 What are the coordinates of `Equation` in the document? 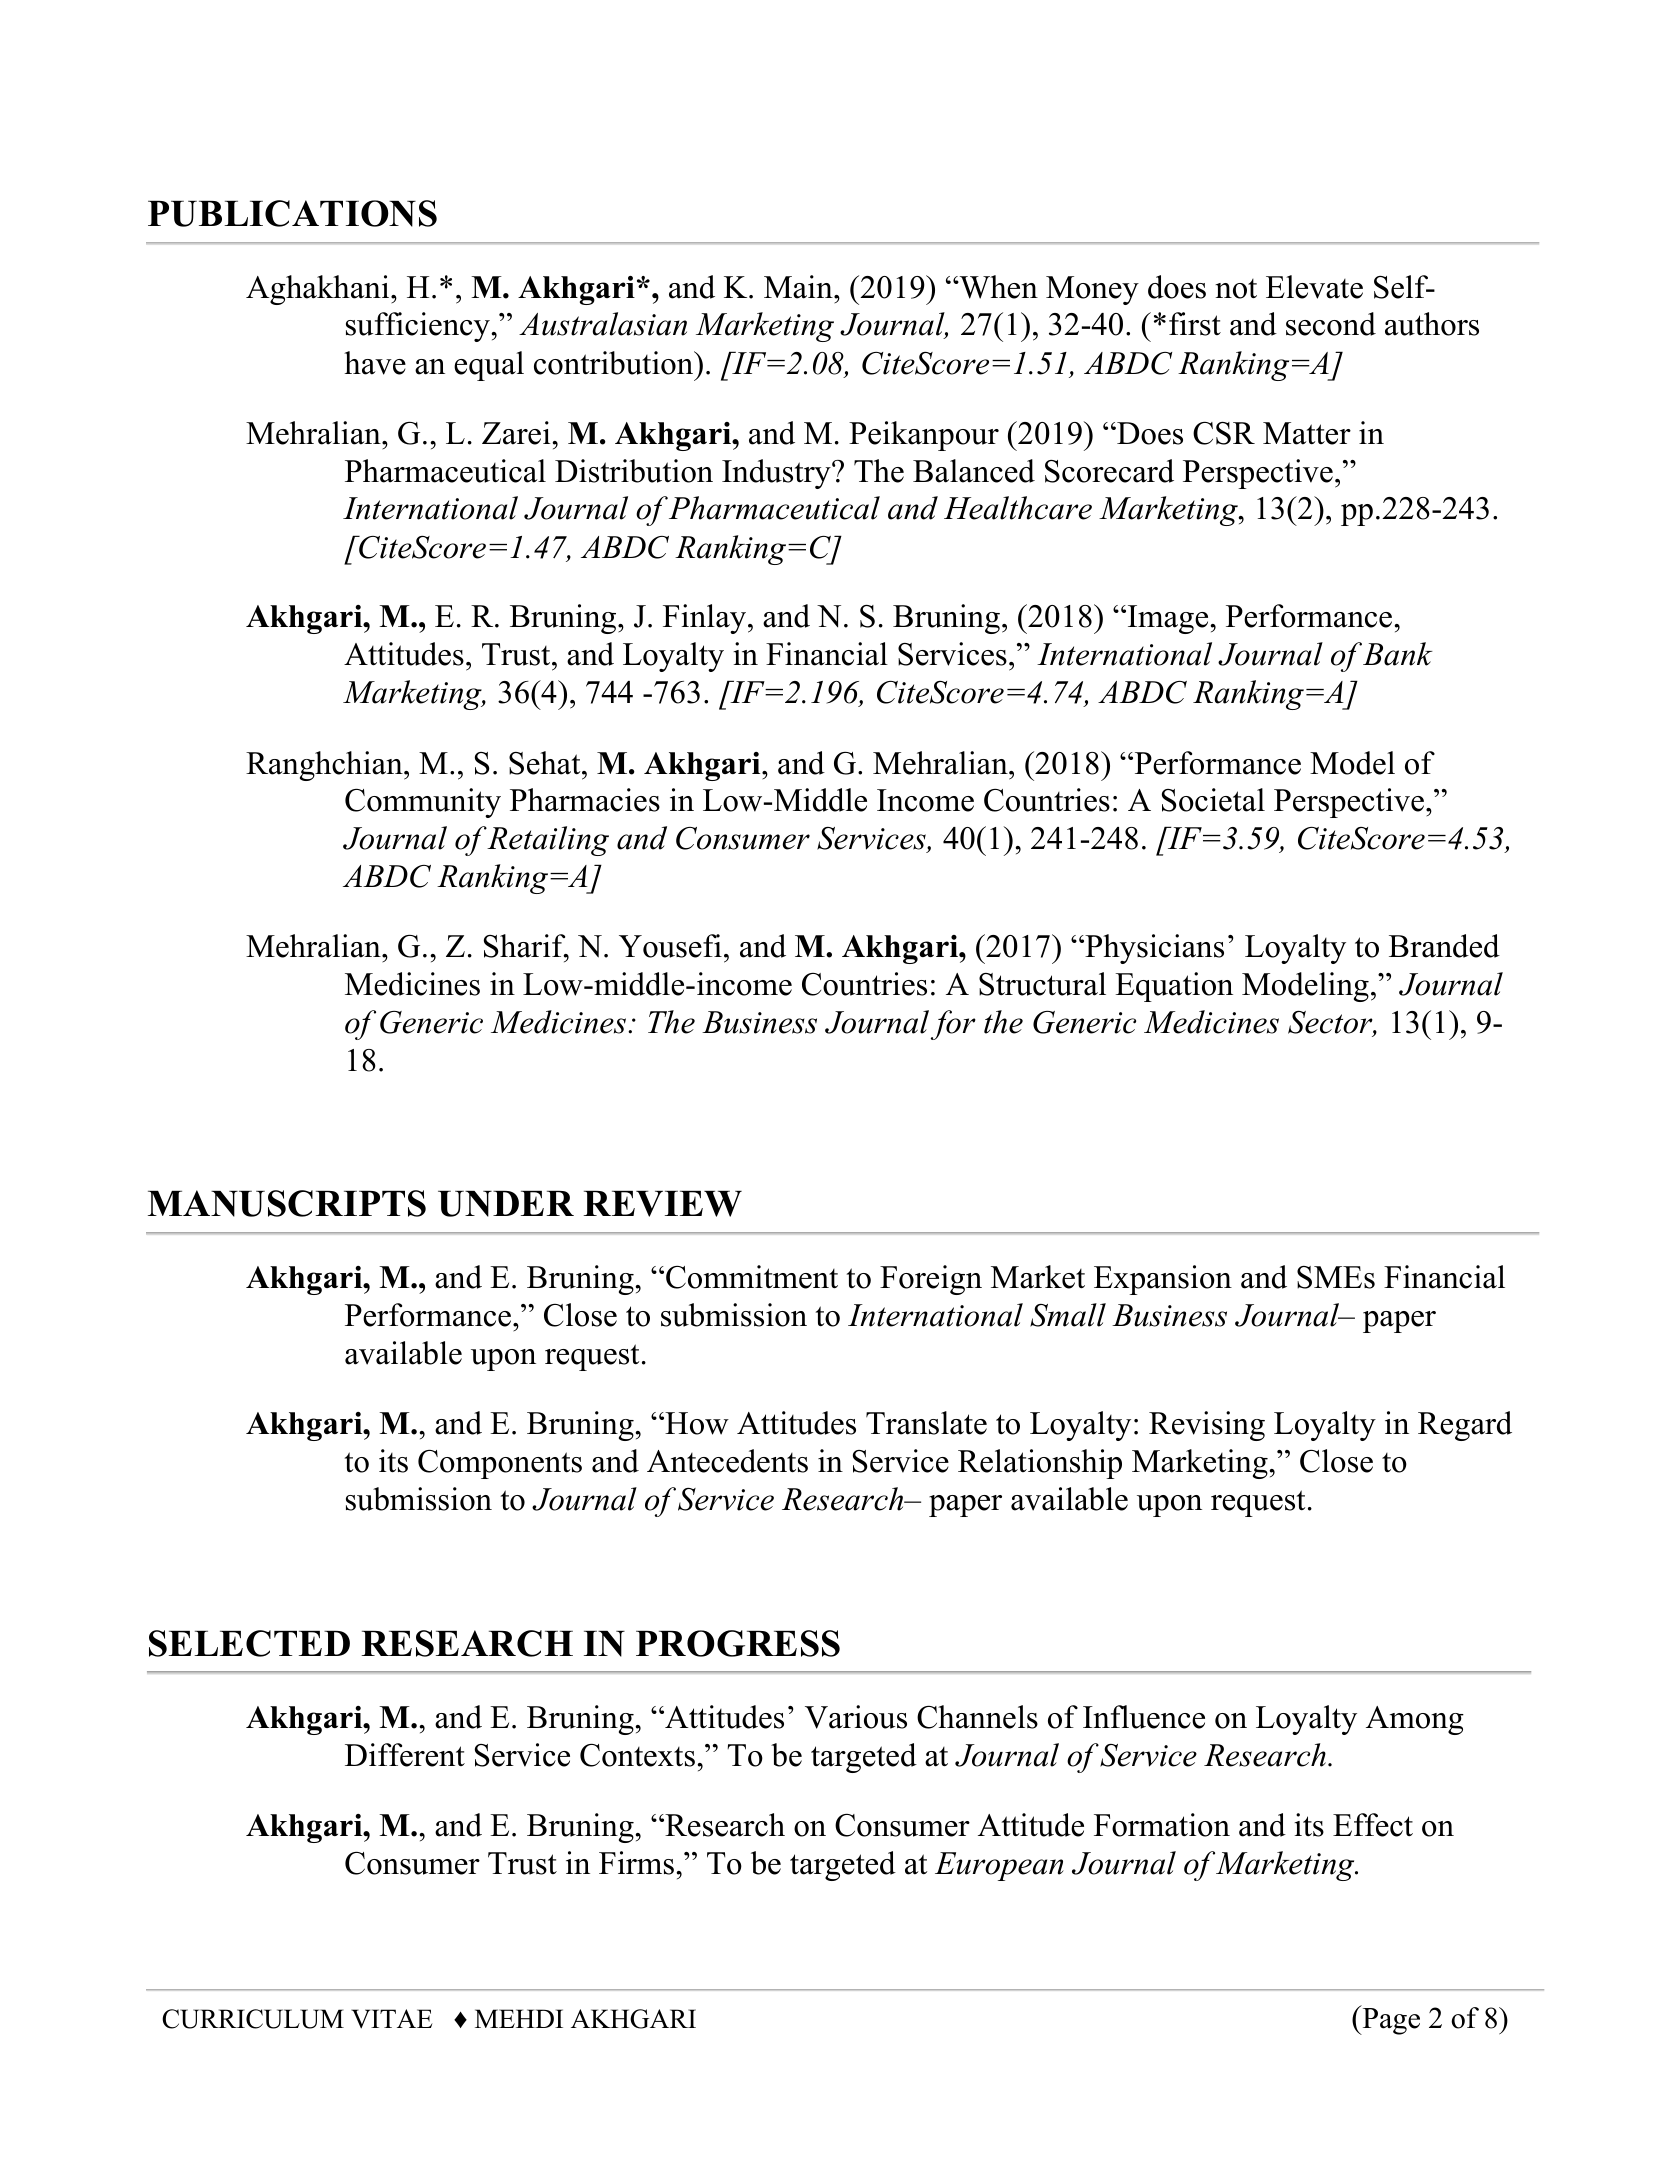 It's located at (1174, 987).
